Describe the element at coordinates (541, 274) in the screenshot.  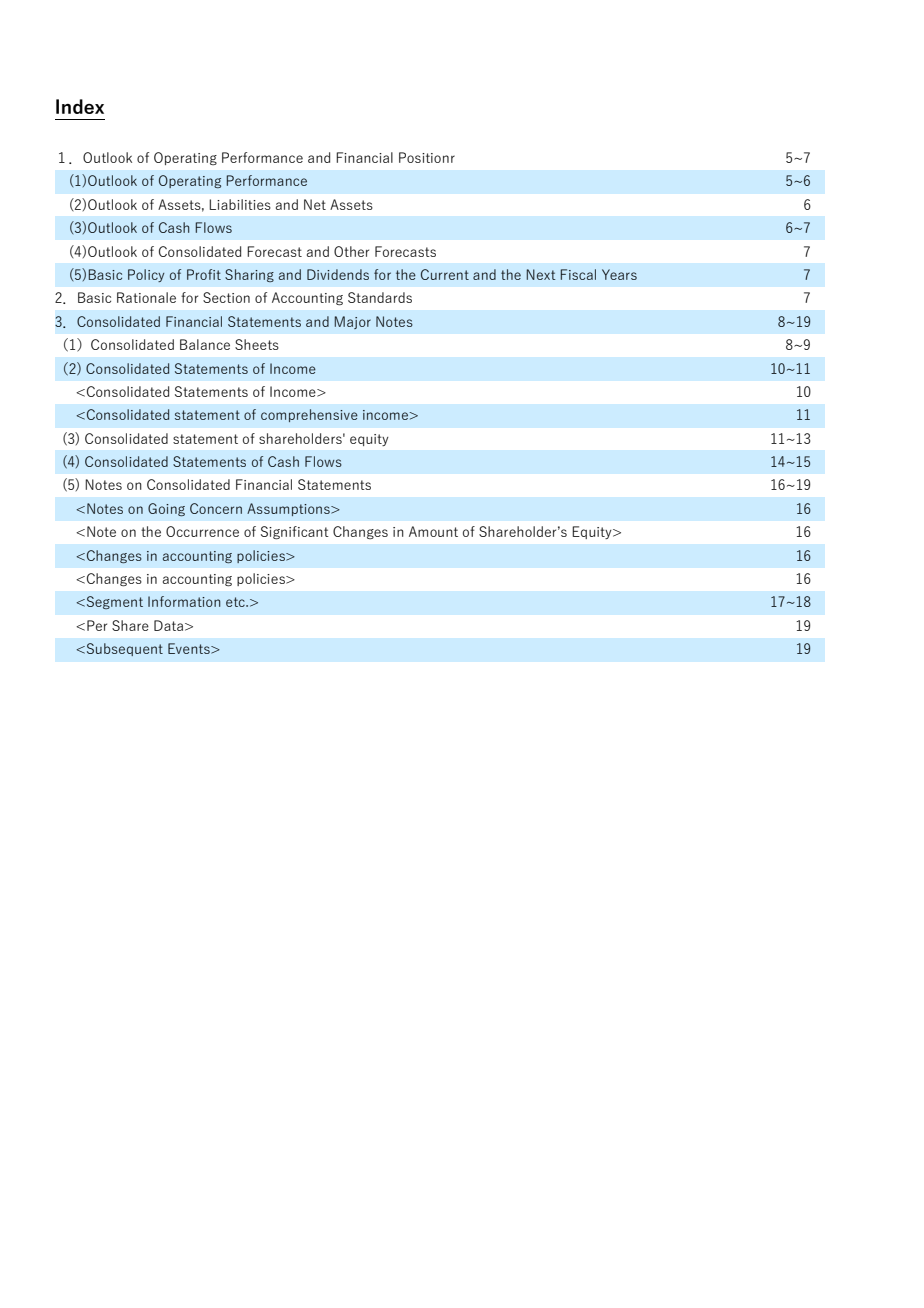
I see `Next` at that location.
